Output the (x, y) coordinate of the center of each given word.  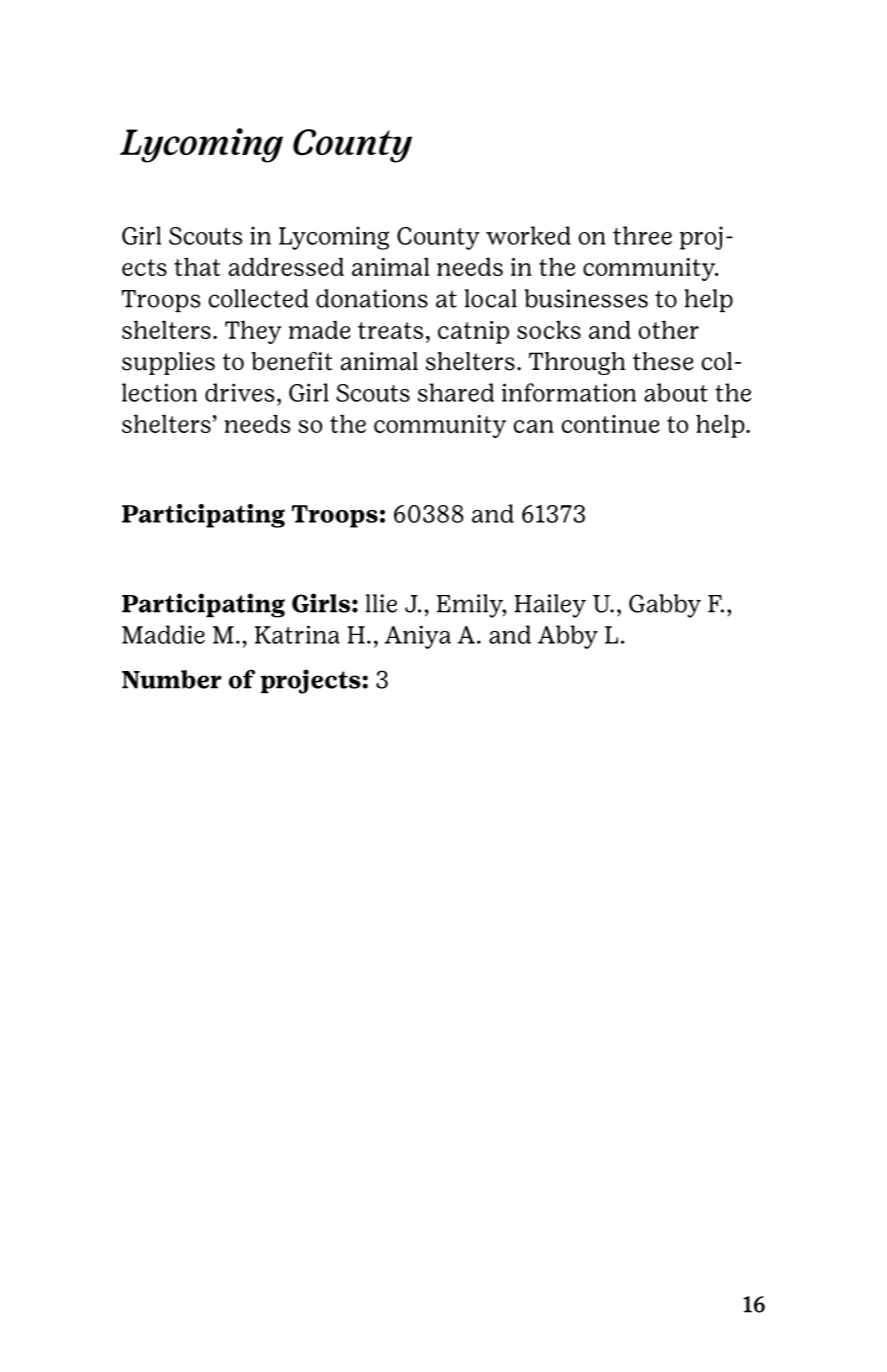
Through (577, 363)
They (253, 332)
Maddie (163, 634)
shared (456, 392)
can (533, 426)
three (642, 235)
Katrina (297, 634)
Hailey (550, 606)
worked (528, 235)
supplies (168, 363)
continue (610, 424)
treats (390, 330)
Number (172, 679)
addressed (286, 266)
